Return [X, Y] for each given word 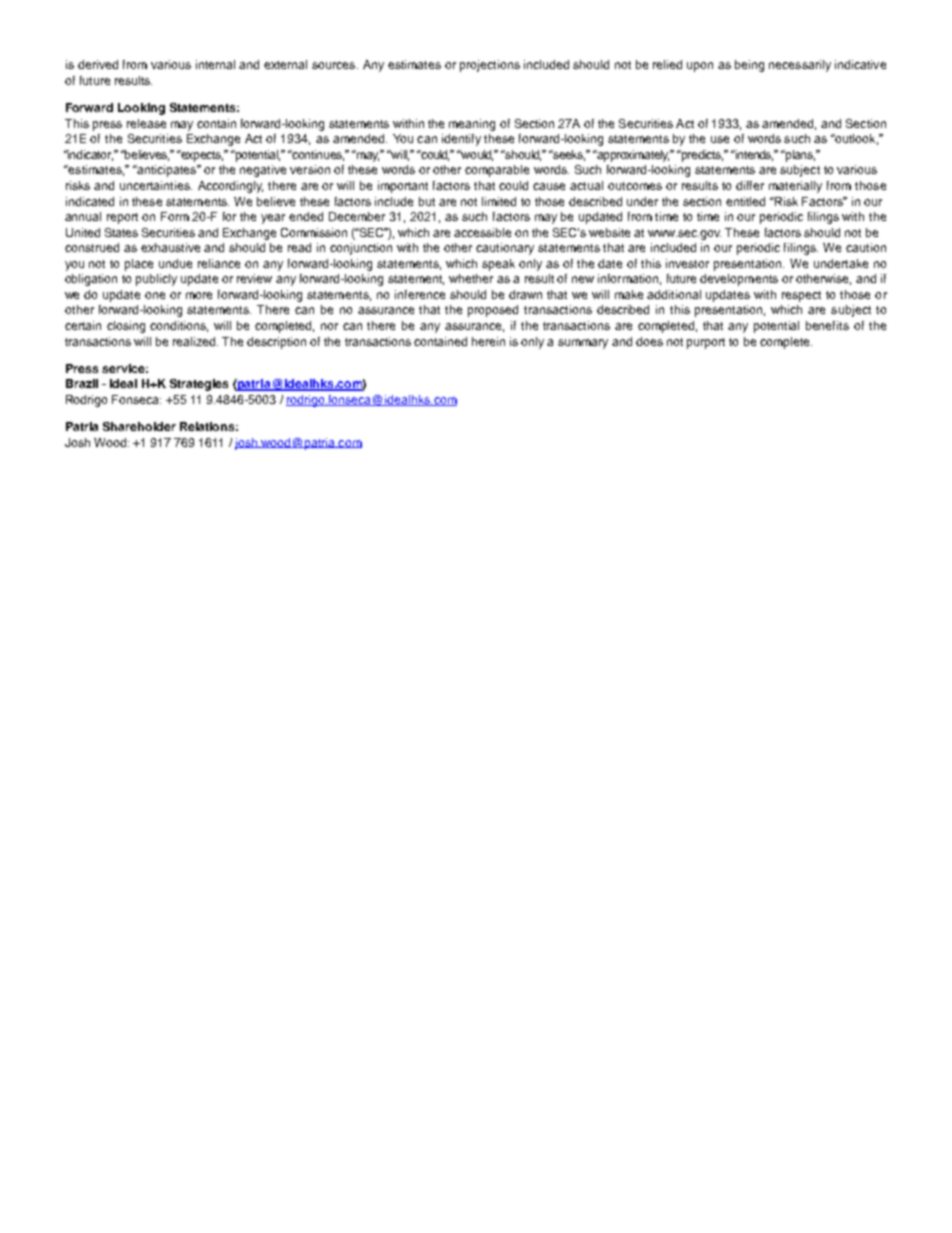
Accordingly [230, 187]
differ [750, 185]
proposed [493, 311]
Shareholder [139, 426]
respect [801, 296]
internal [215, 64]
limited [499, 201]
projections [490, 66]
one [155, 295]
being [749, 66]
